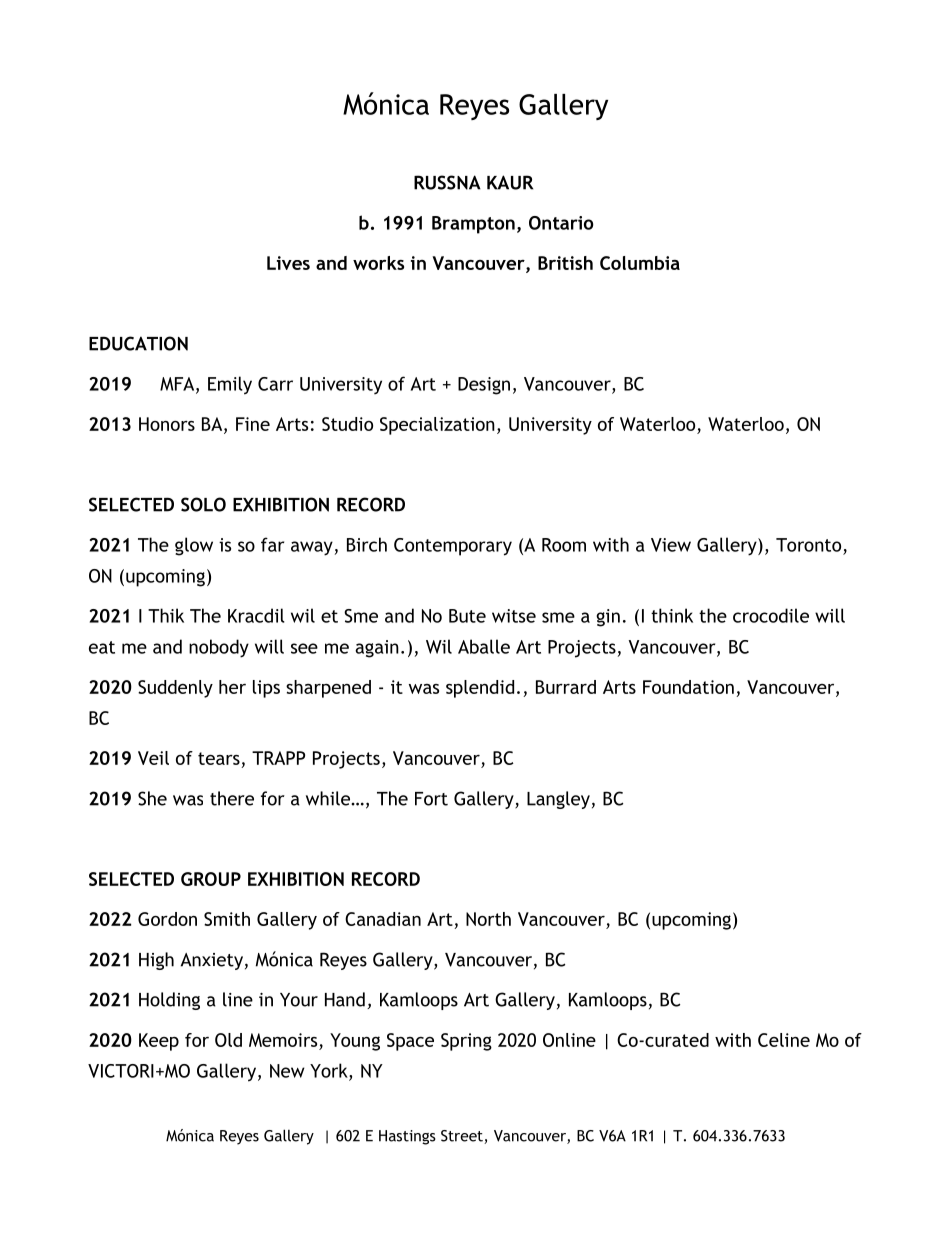  What do you see at coordinates (640, 263) in the page?
I see `Columbia` at bounding box center [640, 263].
